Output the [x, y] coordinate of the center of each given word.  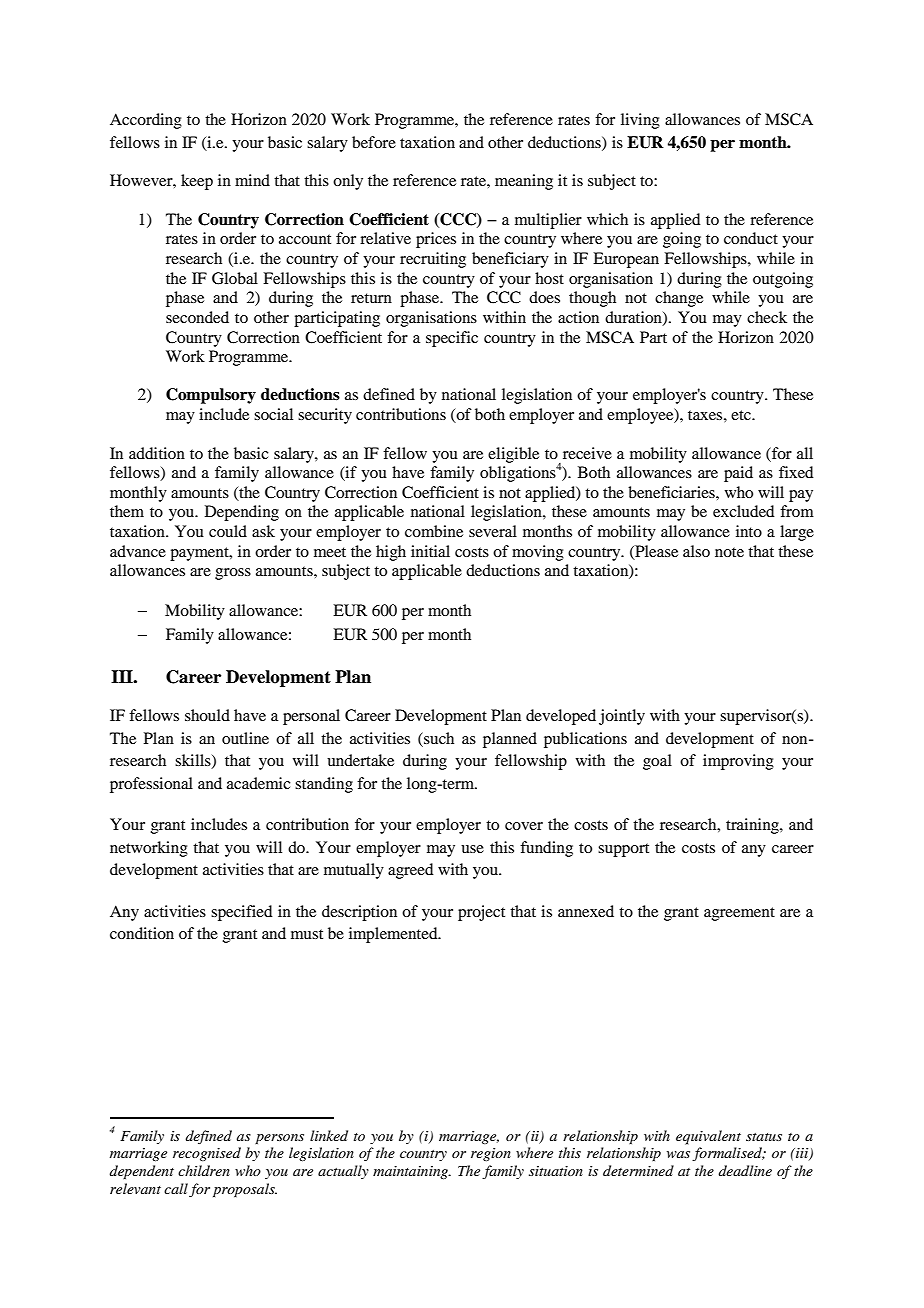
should [207, 715]
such [438, 738]
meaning [524, 182]
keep [197, 182]
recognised [207, 1154]
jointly [622, 717]
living [640, 121]
